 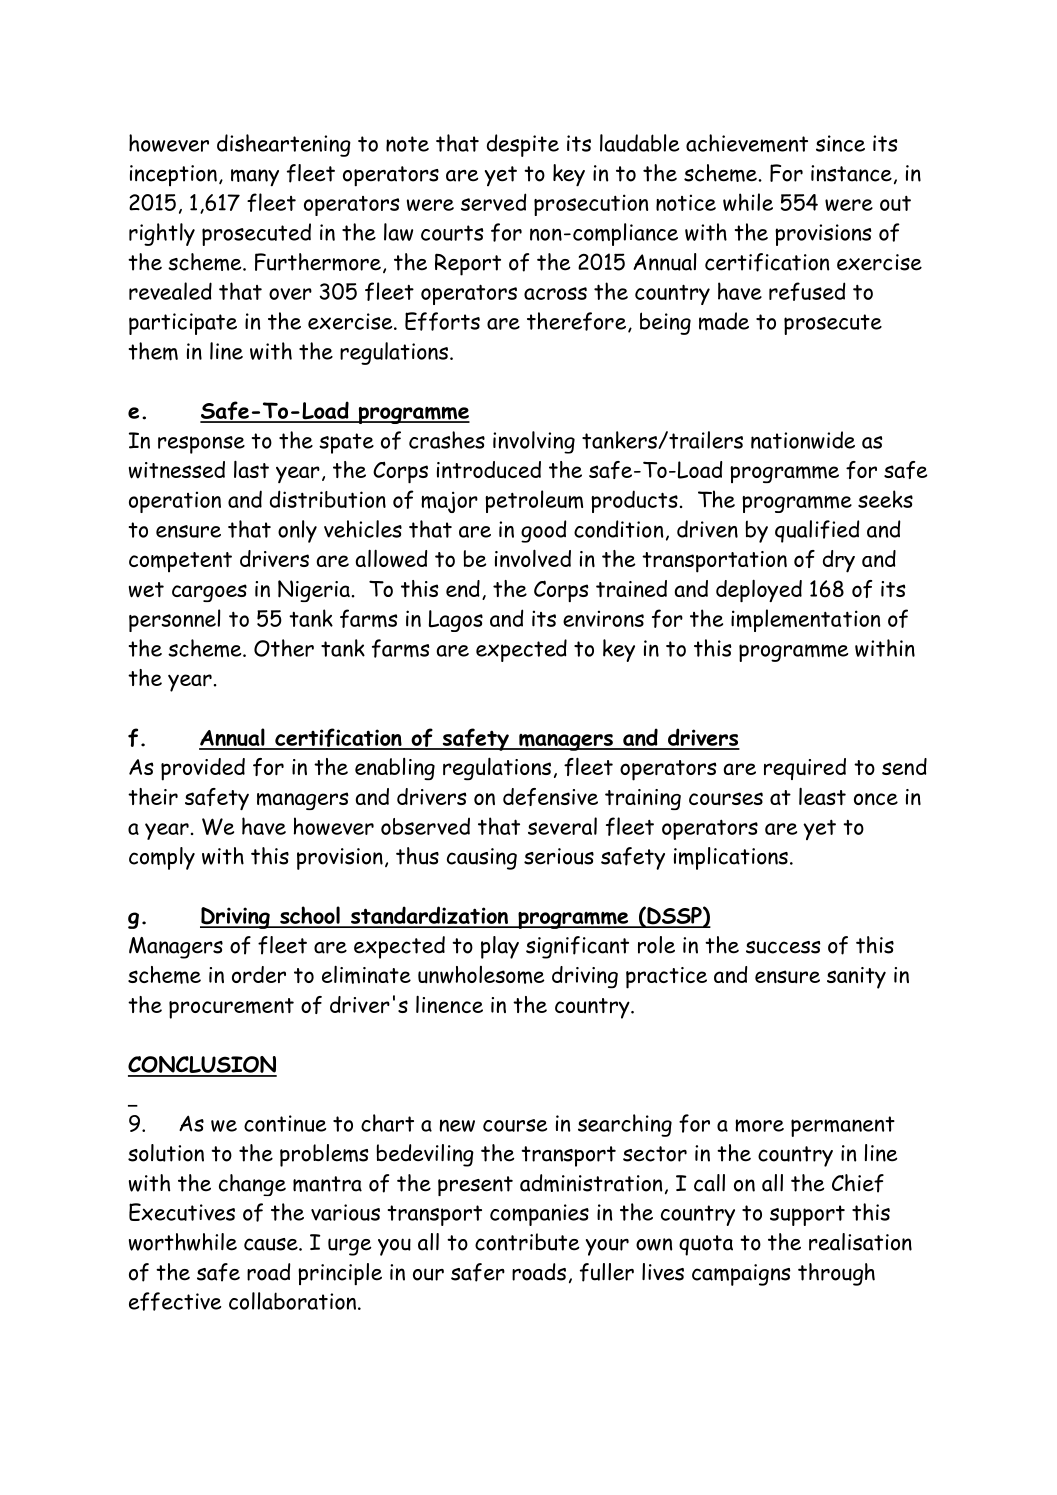 What do you see at coordinates (202, 1066) in the image?
I see `CONCLUSION` at bounding box center [202, 1066].
